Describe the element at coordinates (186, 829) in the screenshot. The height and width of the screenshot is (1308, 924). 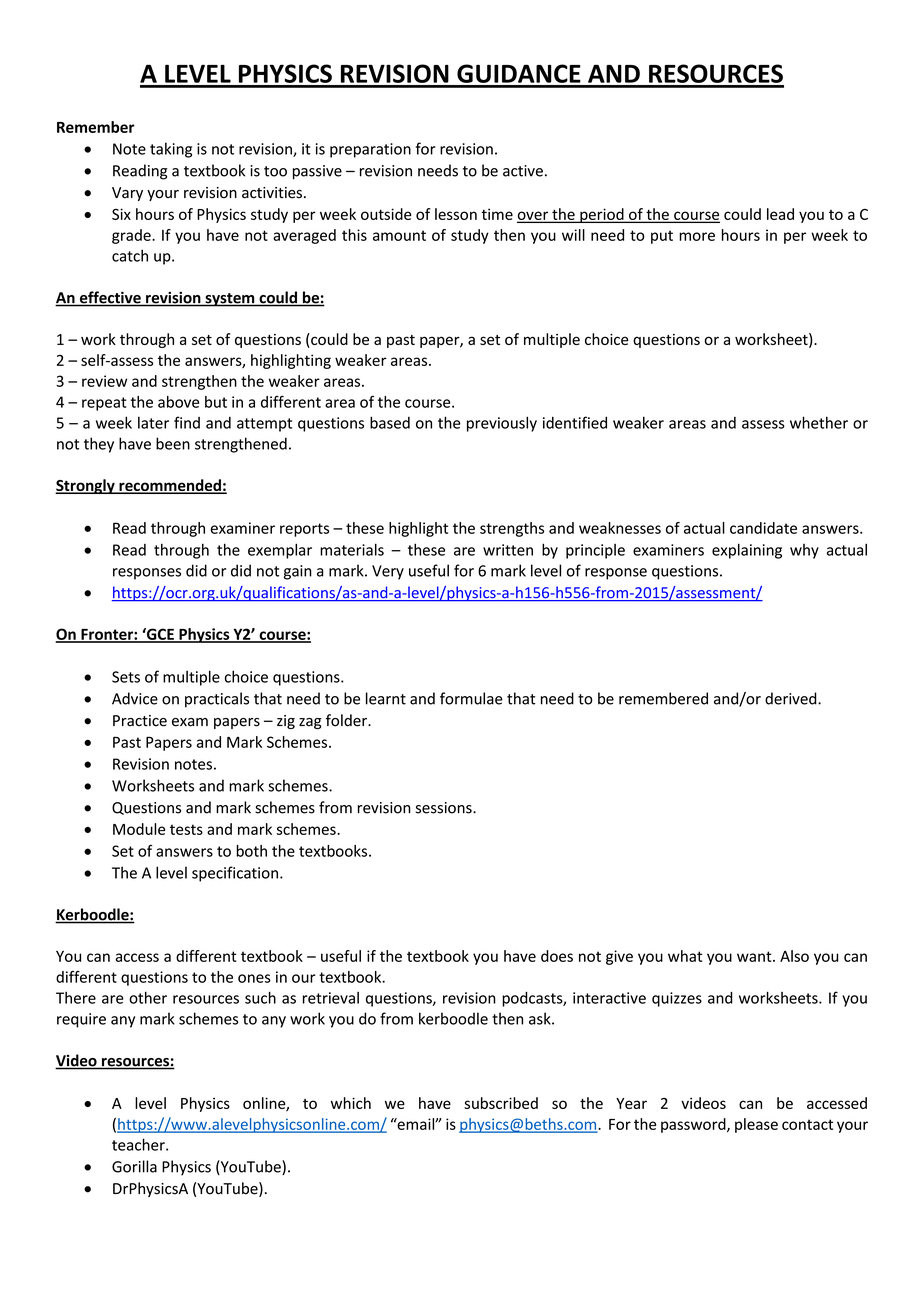
I see `tests` at that location.
